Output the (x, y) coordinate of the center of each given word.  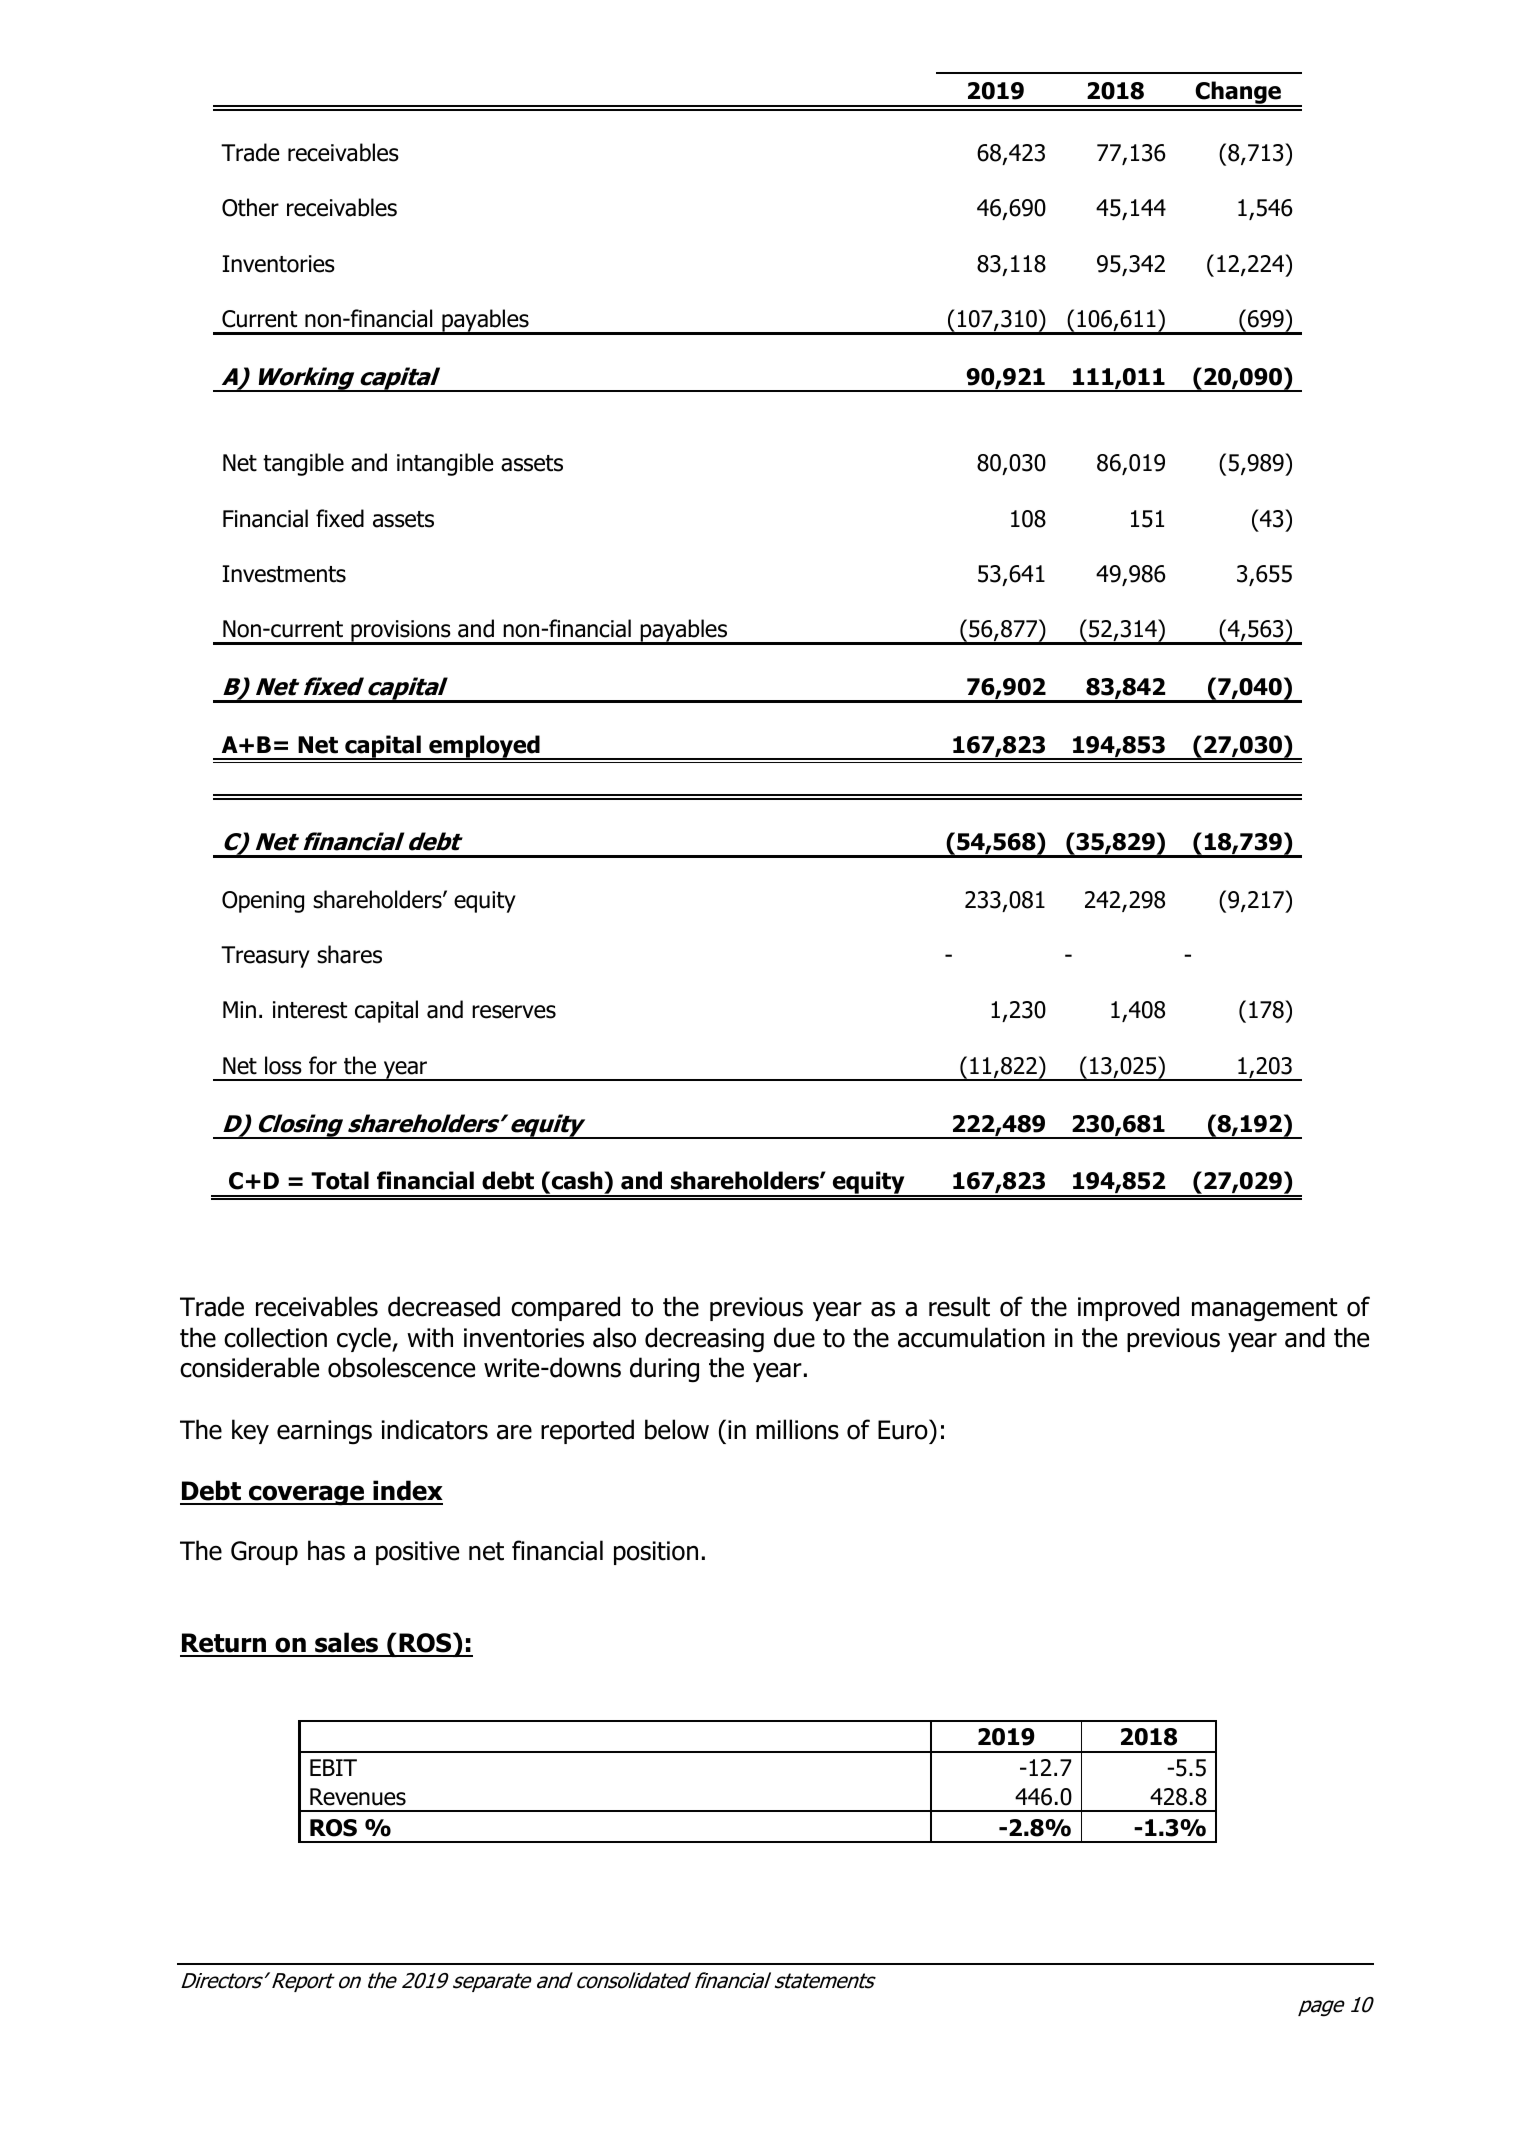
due (794, 1337)
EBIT (333, 1767)
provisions (401, 632)
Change (1238, 93)
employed (484, 747)
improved (1128, 1308)
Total (340, 1180)
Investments (284, 574)
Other (250, 207)
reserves (514, 1012)
